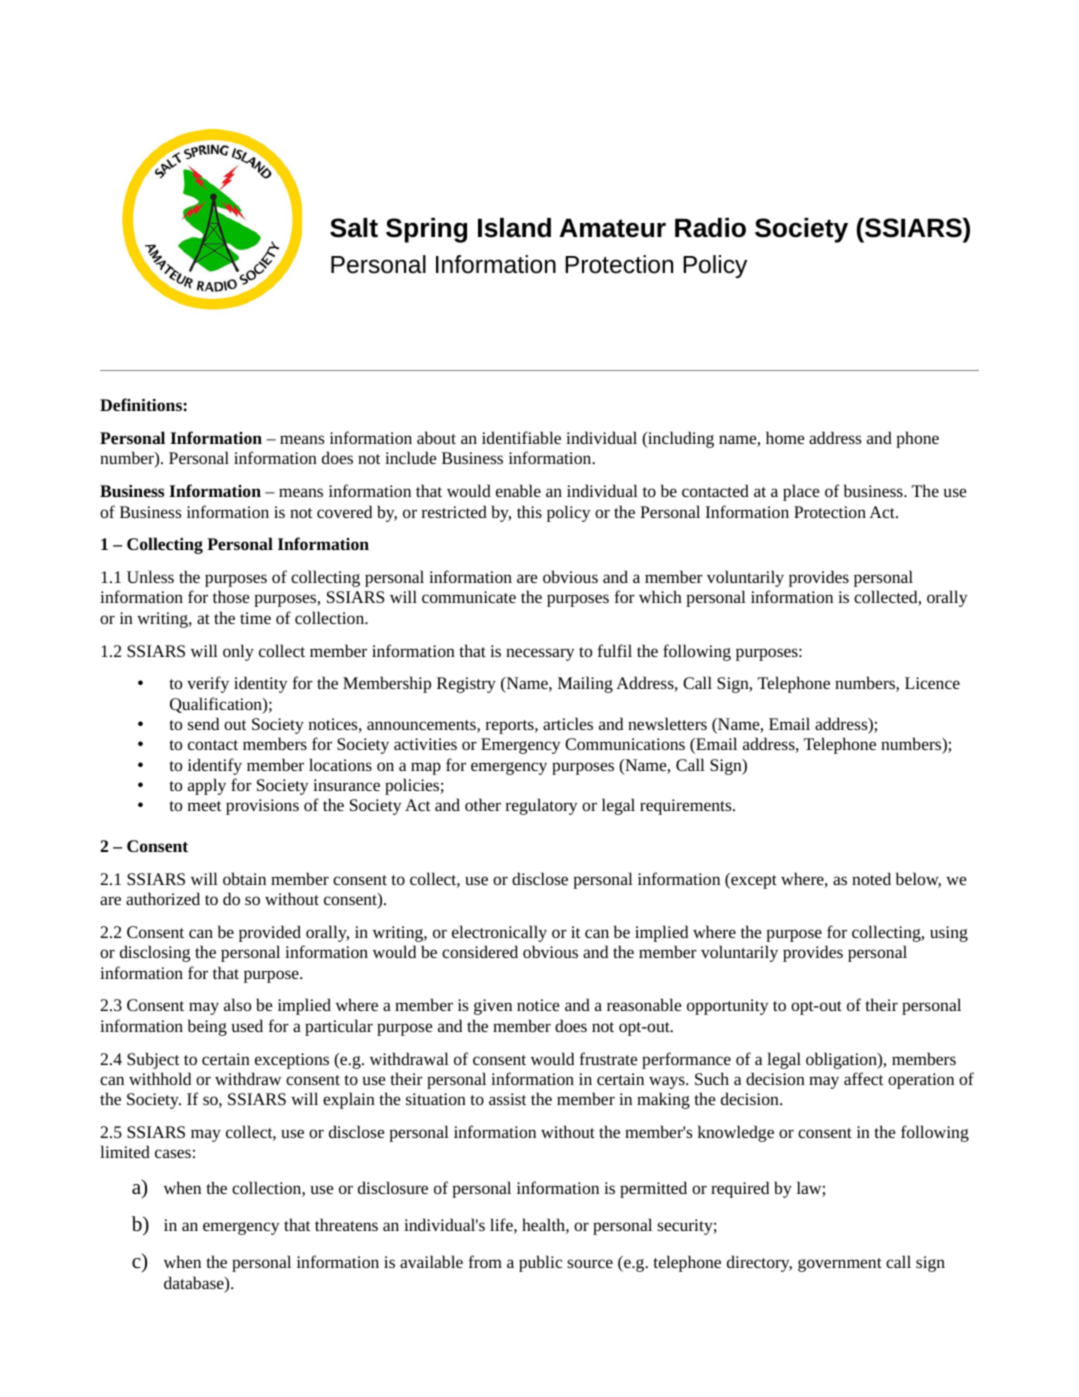 The image size is (1079, 1397). I want to click on Radio, so click(710, 228).
